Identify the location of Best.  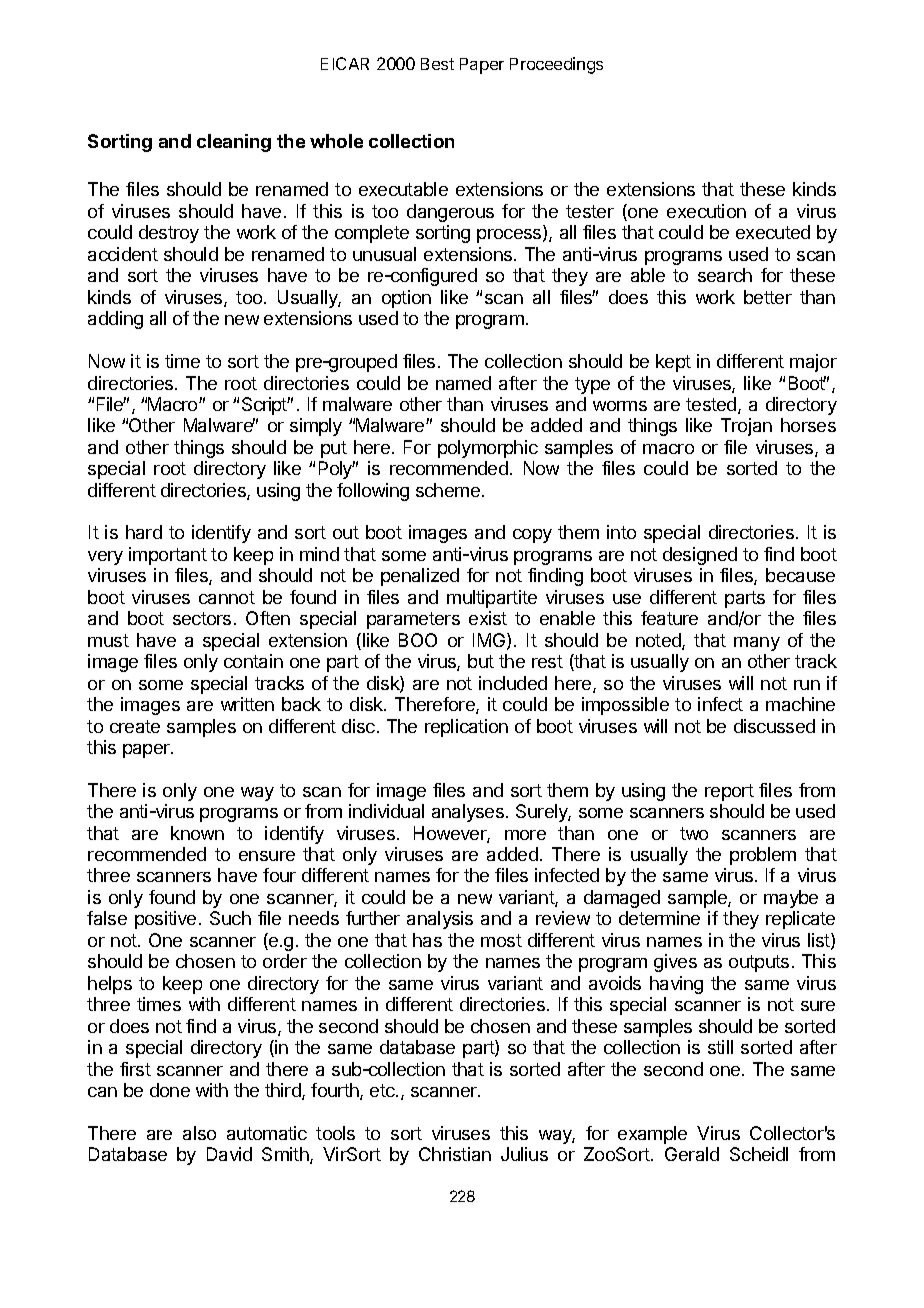
(437, 64).
